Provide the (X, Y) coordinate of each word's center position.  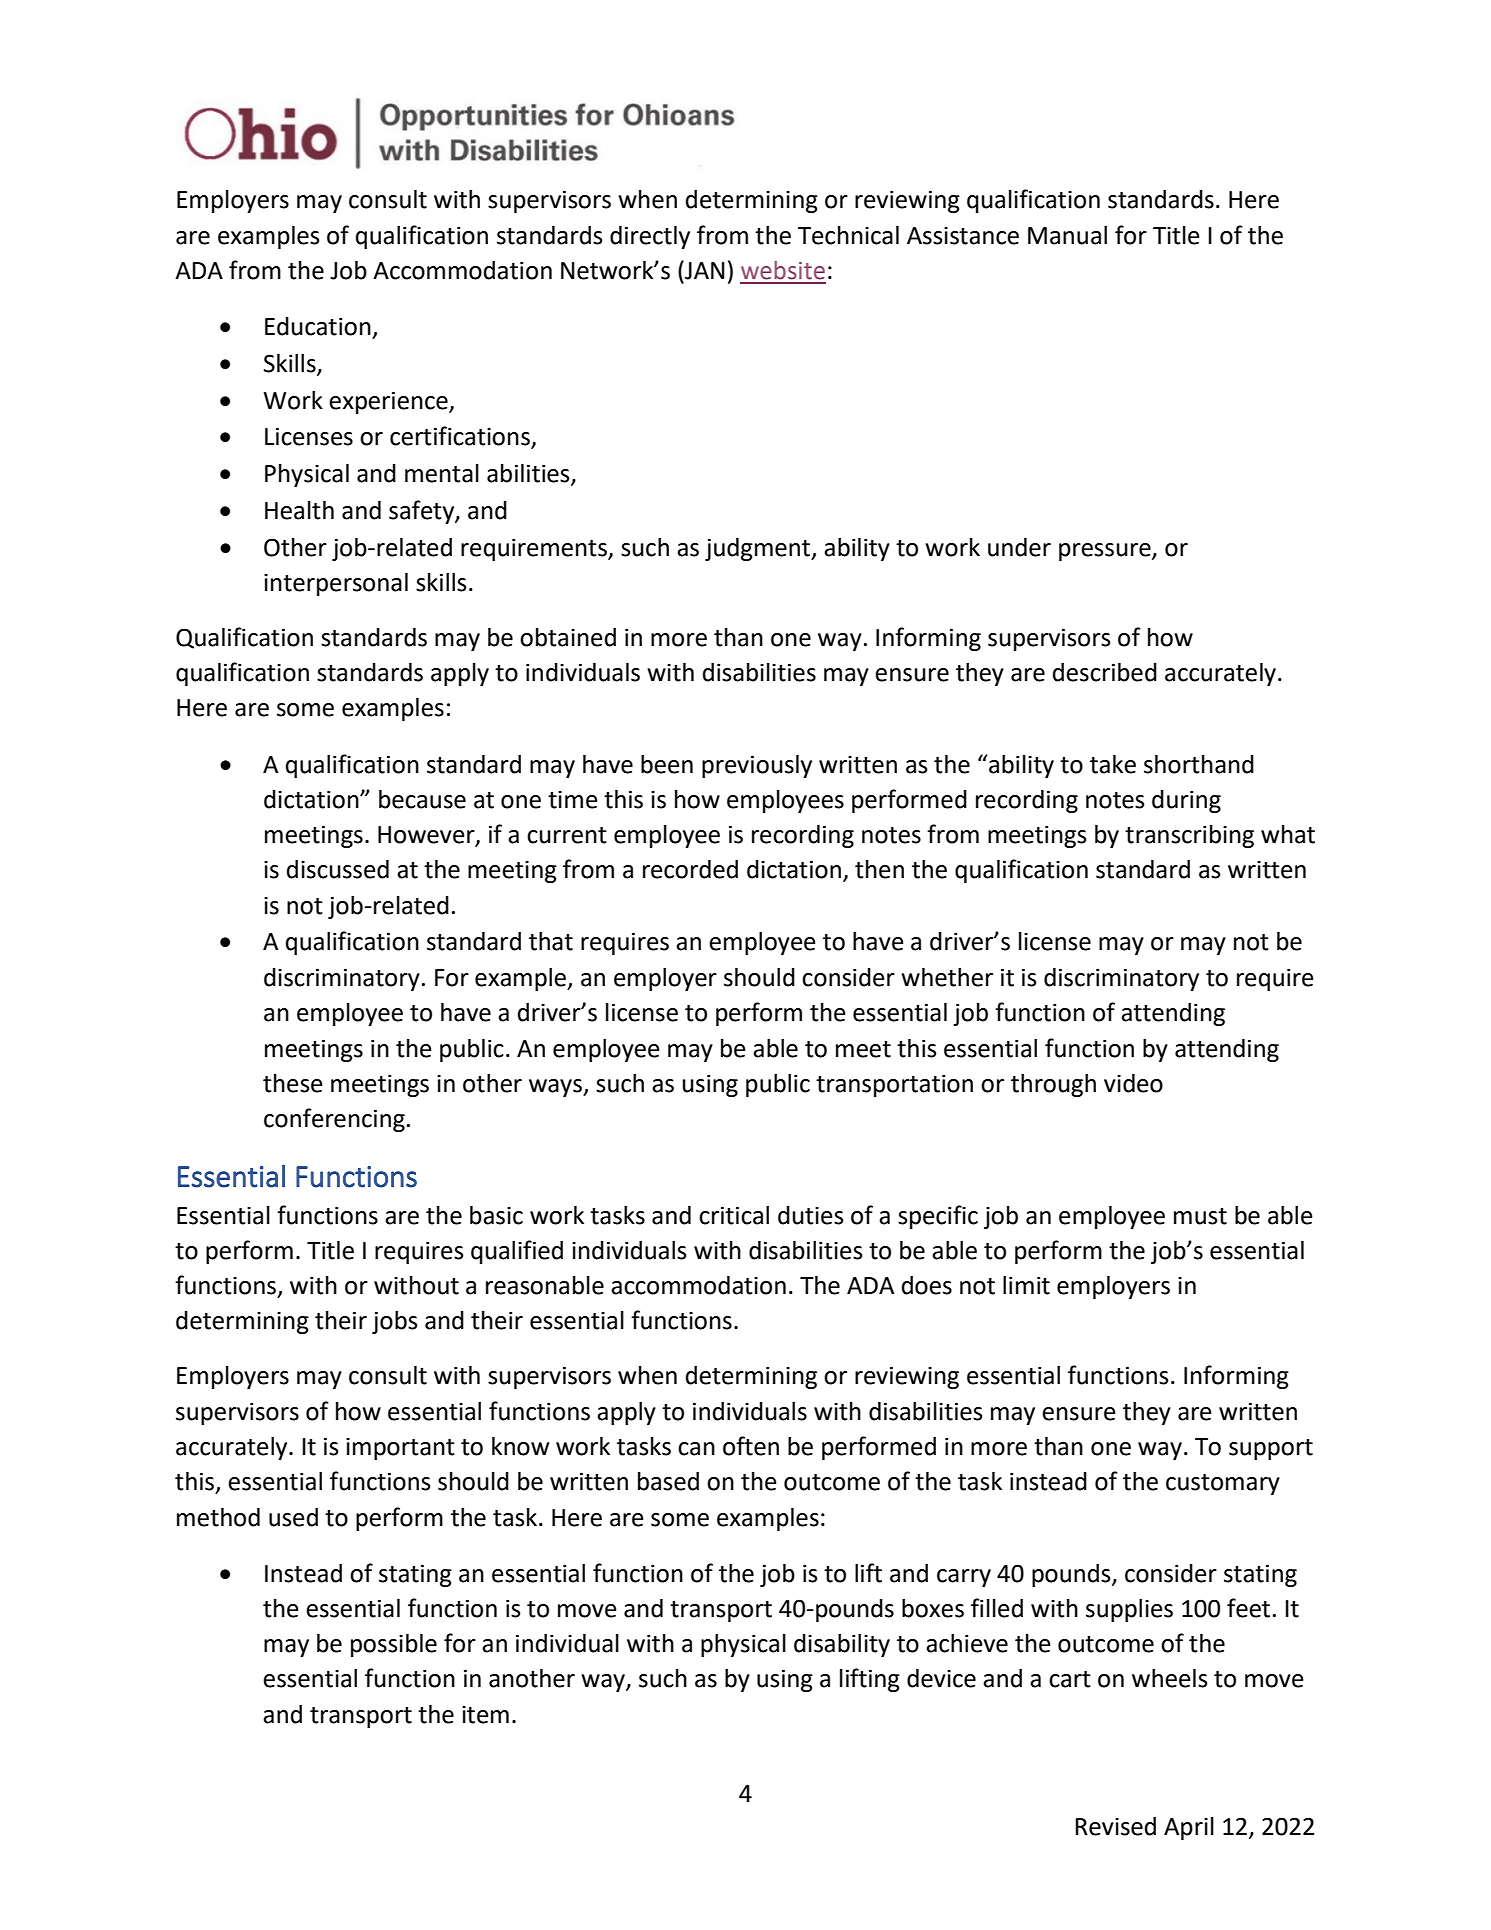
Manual (1067, 235)
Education (318, 326)
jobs (394, 1322)
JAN (704, 270)
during (1186, 801)
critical (734, 1215)
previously (757, 766)
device (941, 1678)
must (1200, 1216)
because (422, 799)
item (485, 1714)
